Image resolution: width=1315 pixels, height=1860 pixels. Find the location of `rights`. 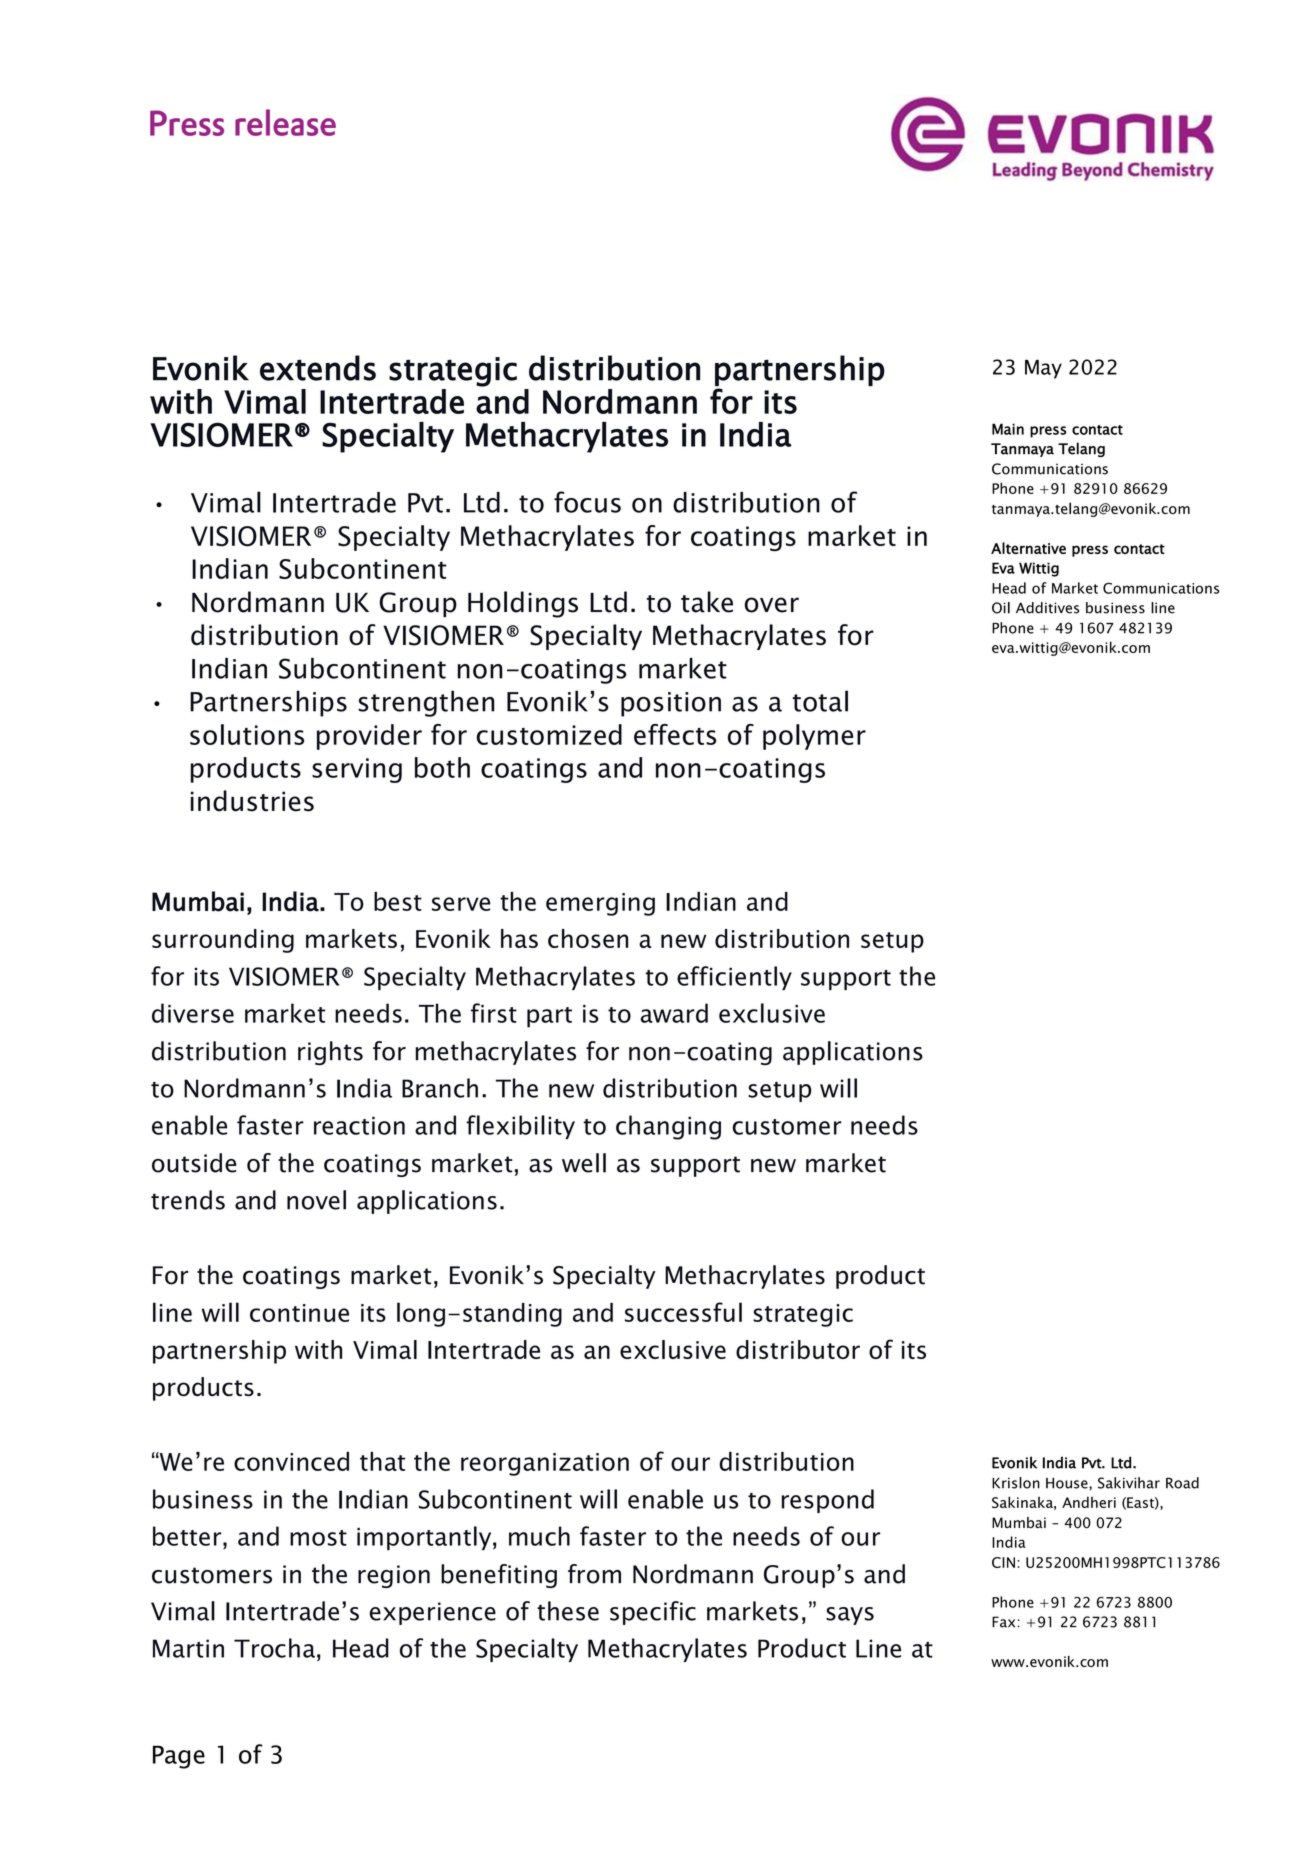

rights is located at coordinates (330, 1053).
